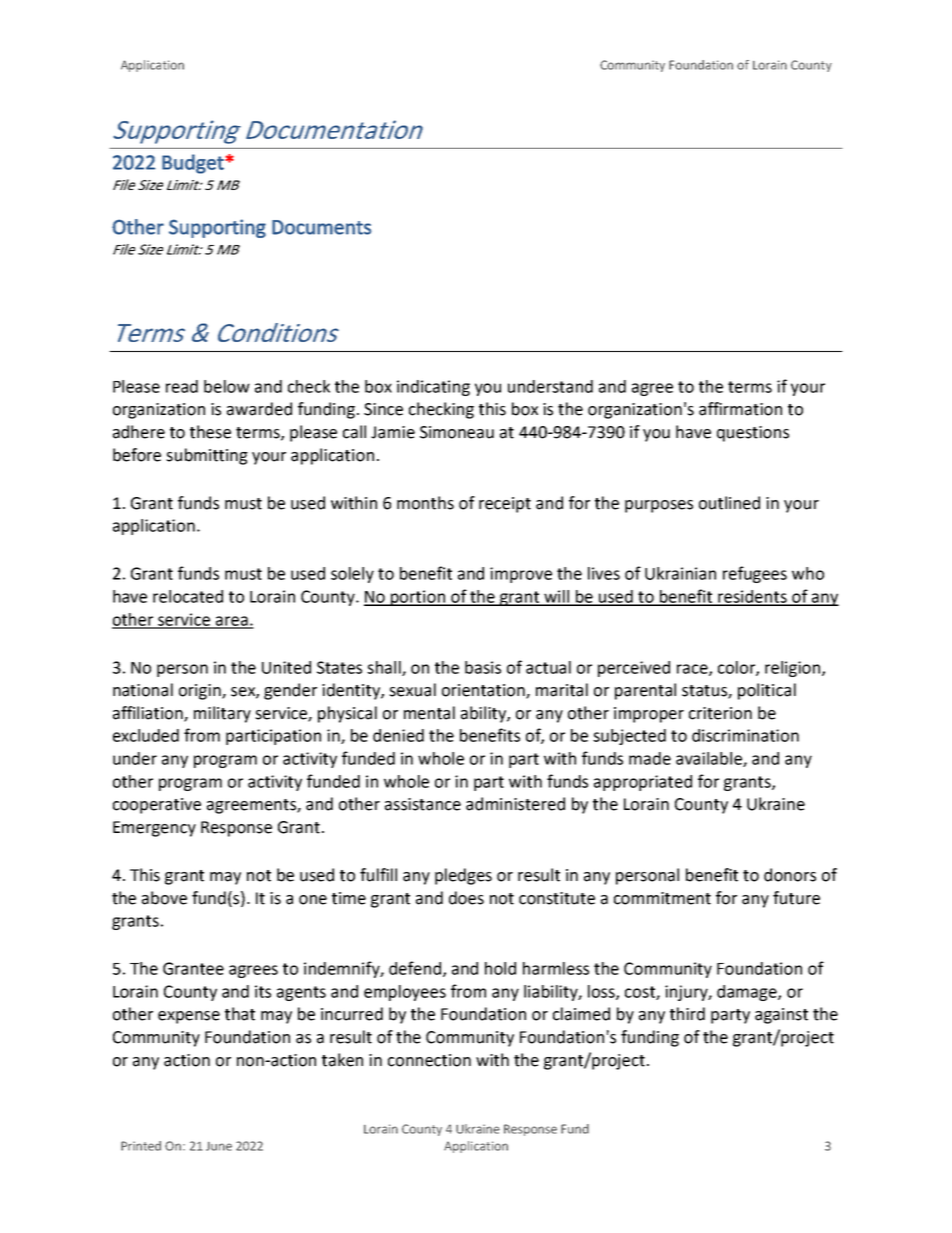 This document has width=952, height=1233. I want to click on submitting, so click(207, 456).
